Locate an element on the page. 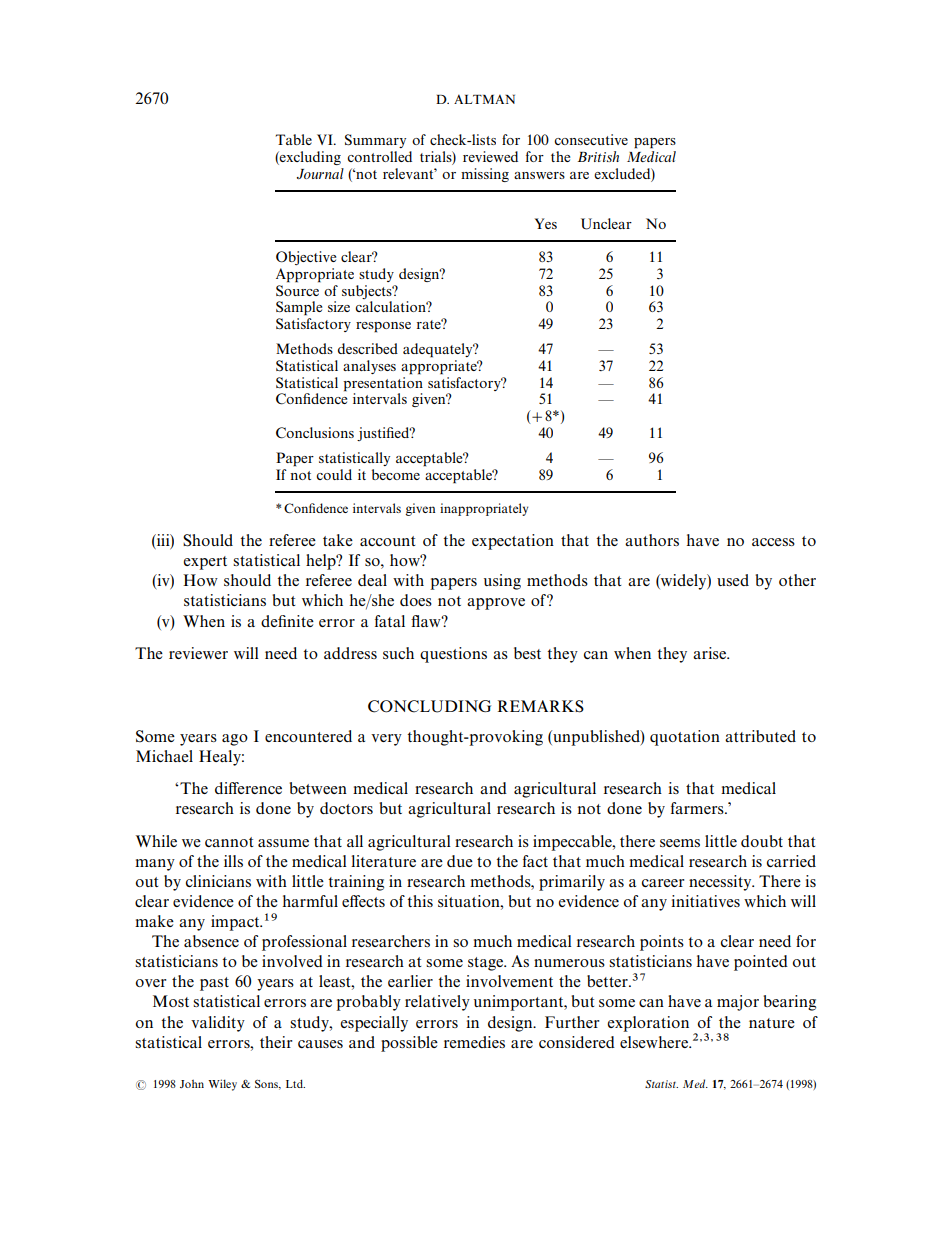  nature is located at coordinates (772, 1023).
